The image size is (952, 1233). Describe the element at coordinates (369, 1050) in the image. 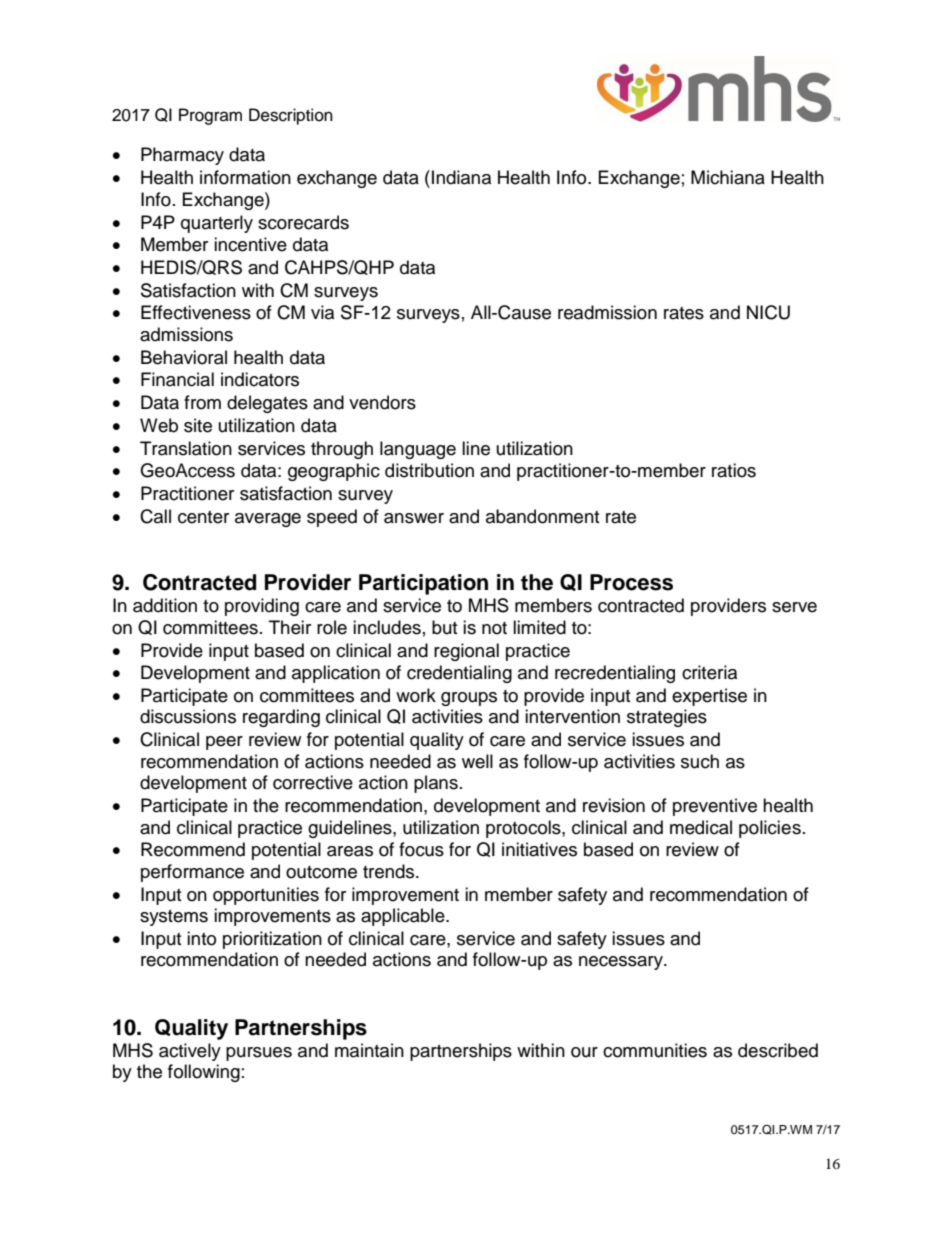

I see `maintain` at that location.
